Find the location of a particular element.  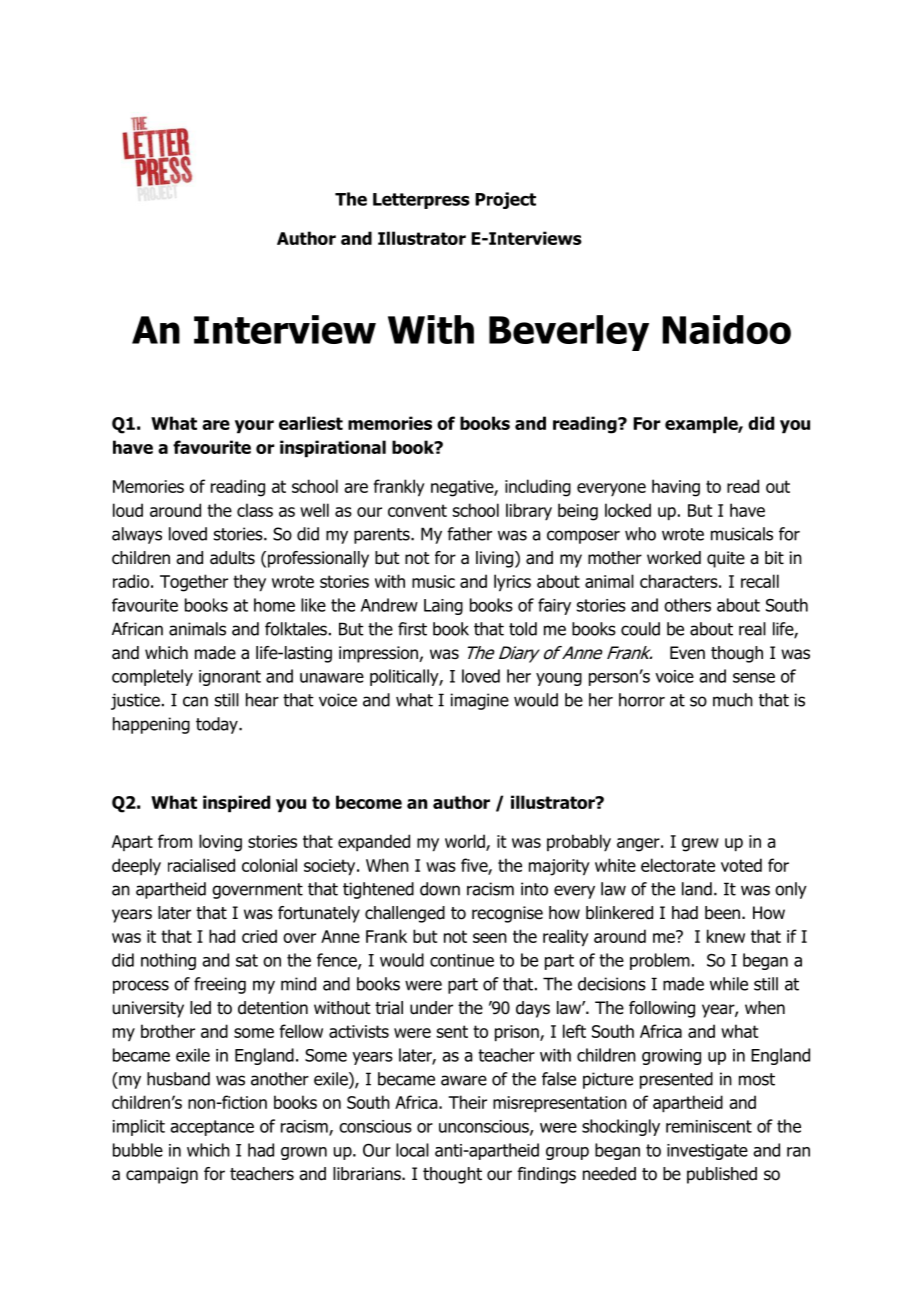

imagine is located at coordinates (480, 701).
